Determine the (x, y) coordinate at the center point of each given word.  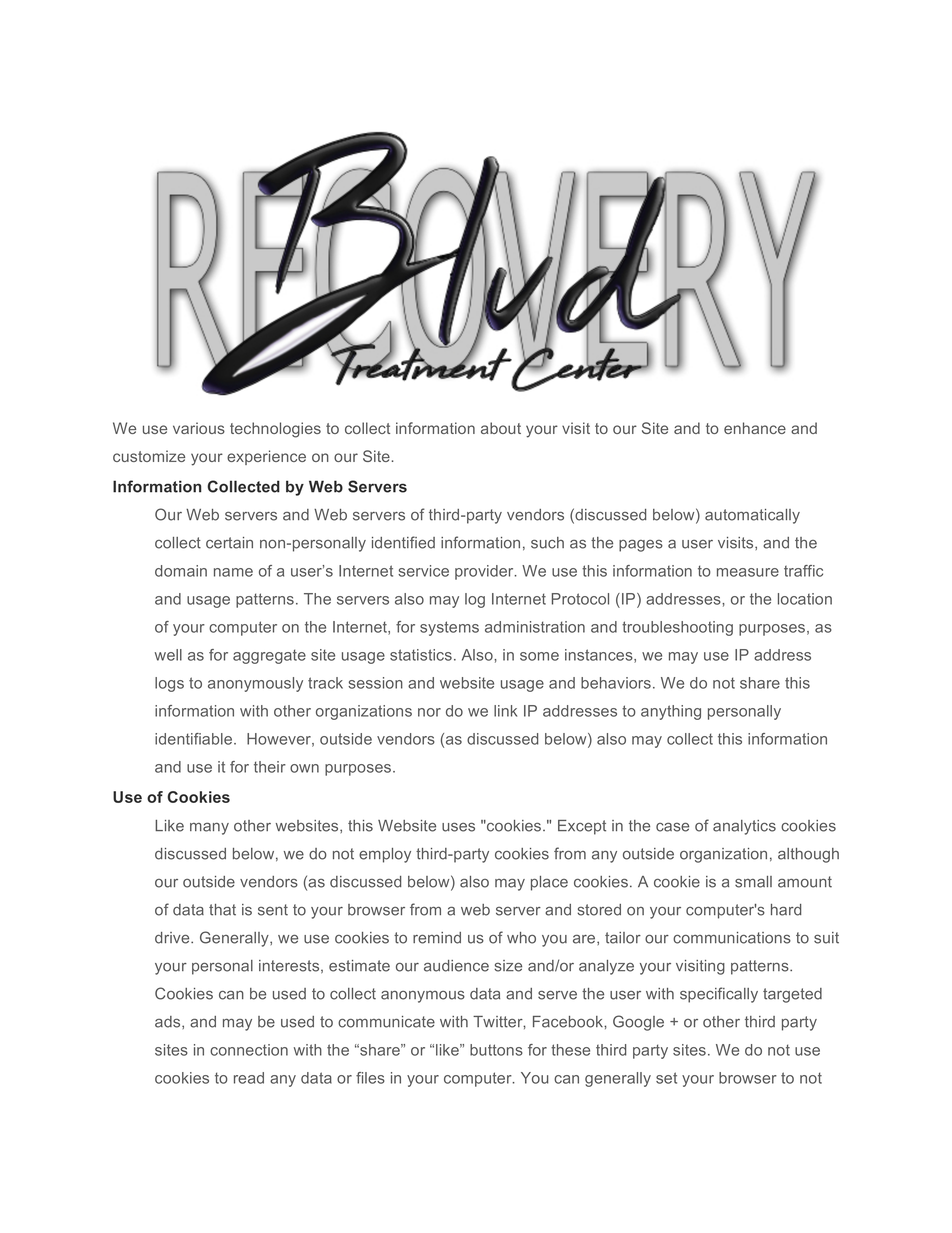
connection (249, 1050)
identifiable (193, 739)
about (501, 428)
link (505, 711)
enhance (755, 428)
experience (266, 457)
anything (671, 712)
